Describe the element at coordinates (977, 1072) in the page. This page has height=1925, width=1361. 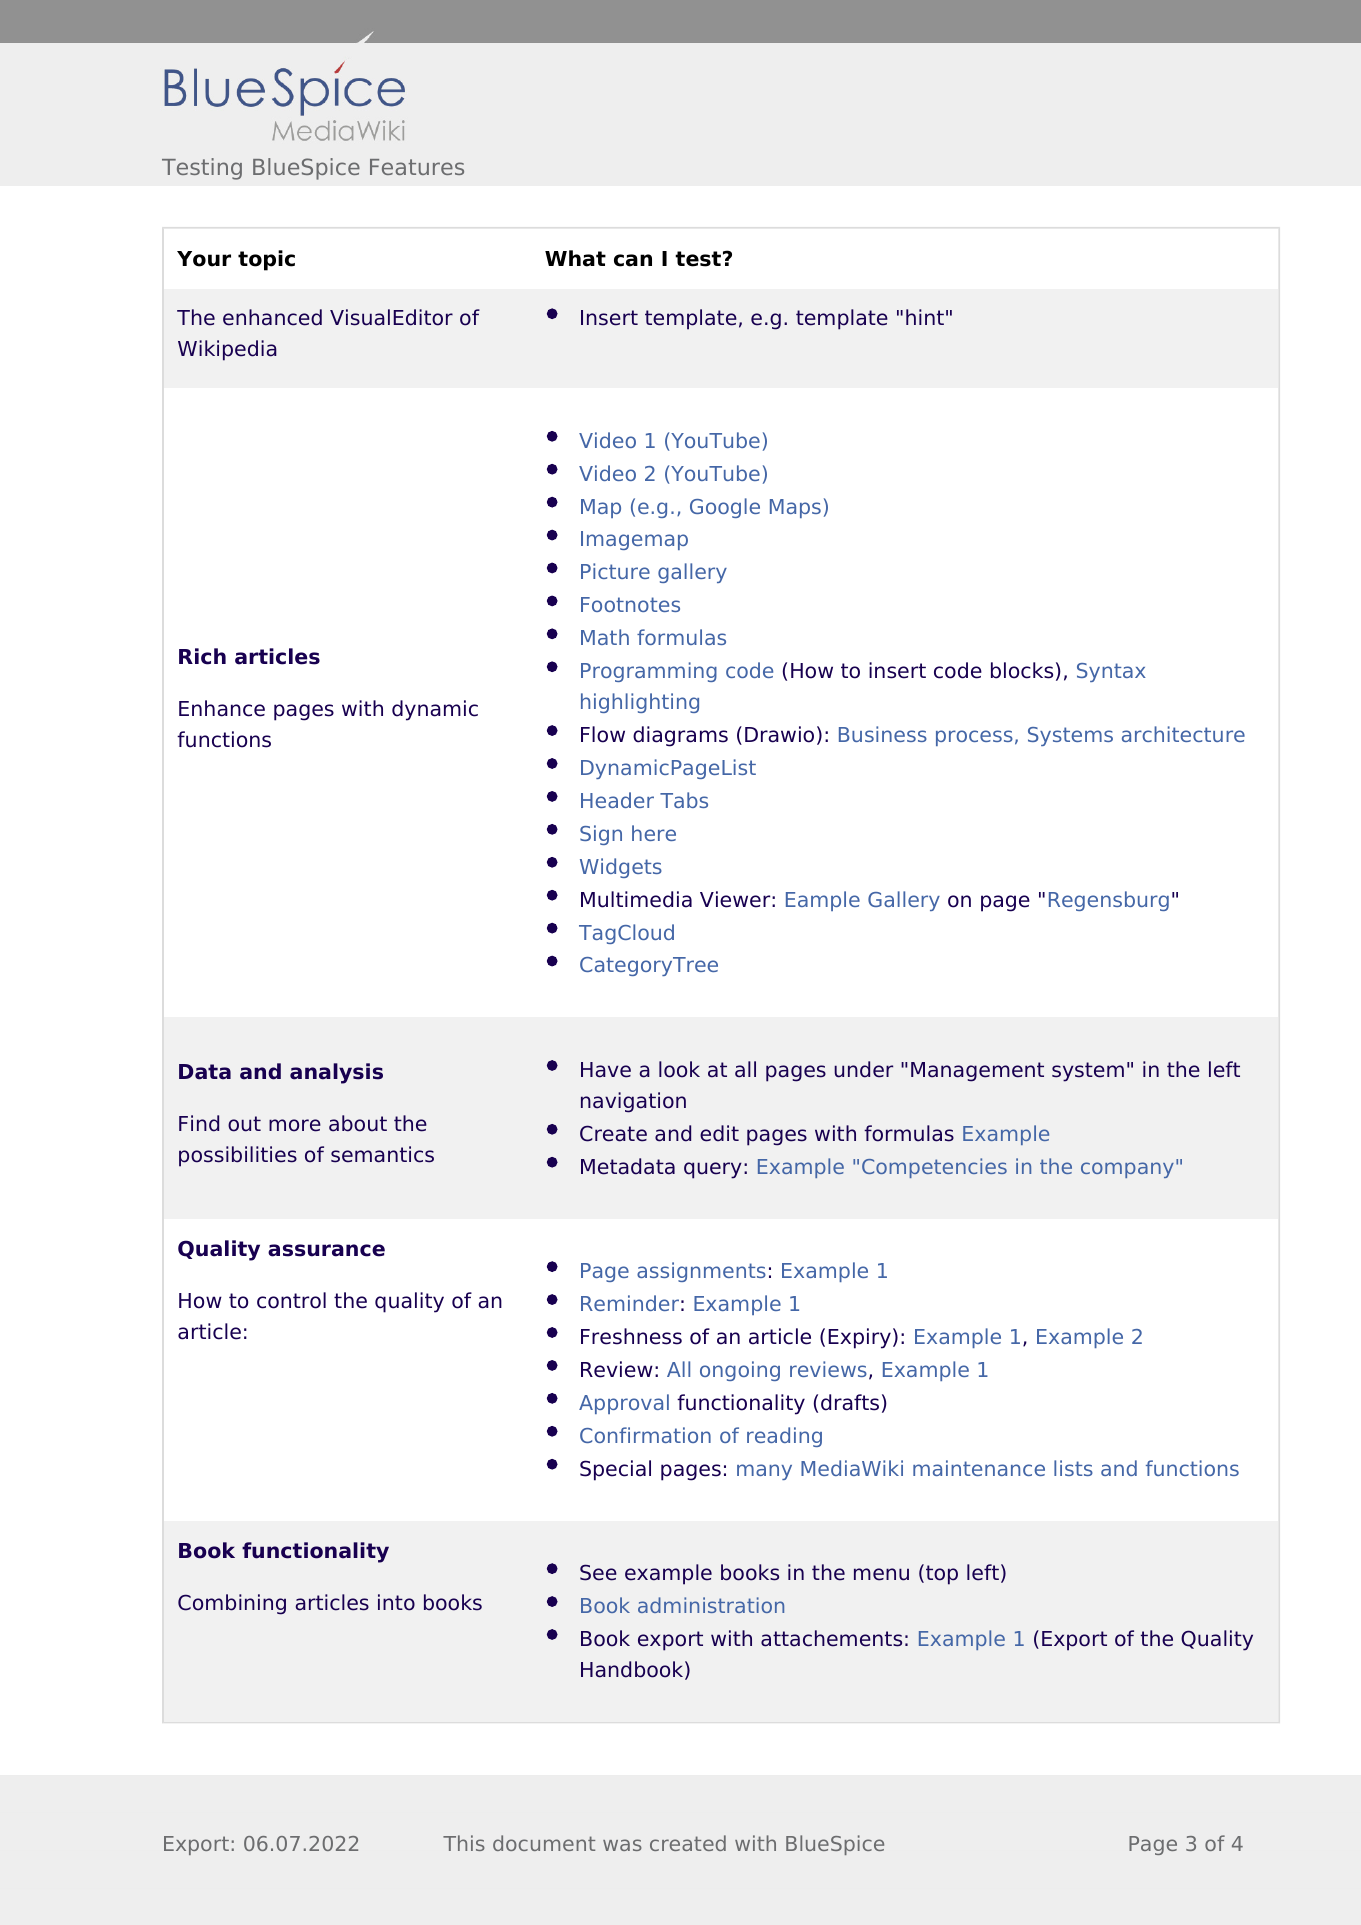
I see `Management` at that location.
